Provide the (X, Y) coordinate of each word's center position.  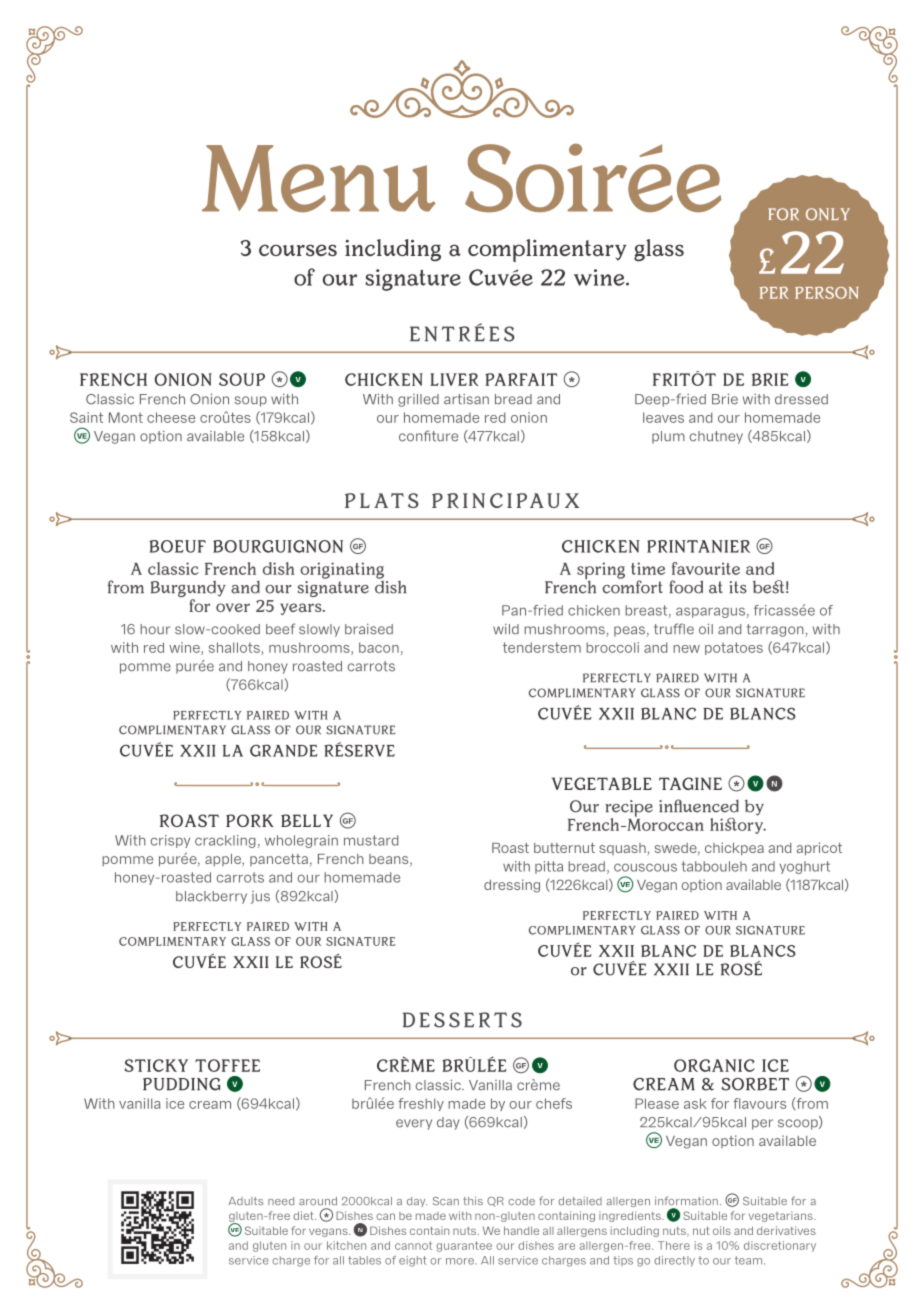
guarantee (464, 1246)
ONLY (828, 214)
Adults (246, 1201)
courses (298, 250)
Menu (319, 179)
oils (722, 1230)
